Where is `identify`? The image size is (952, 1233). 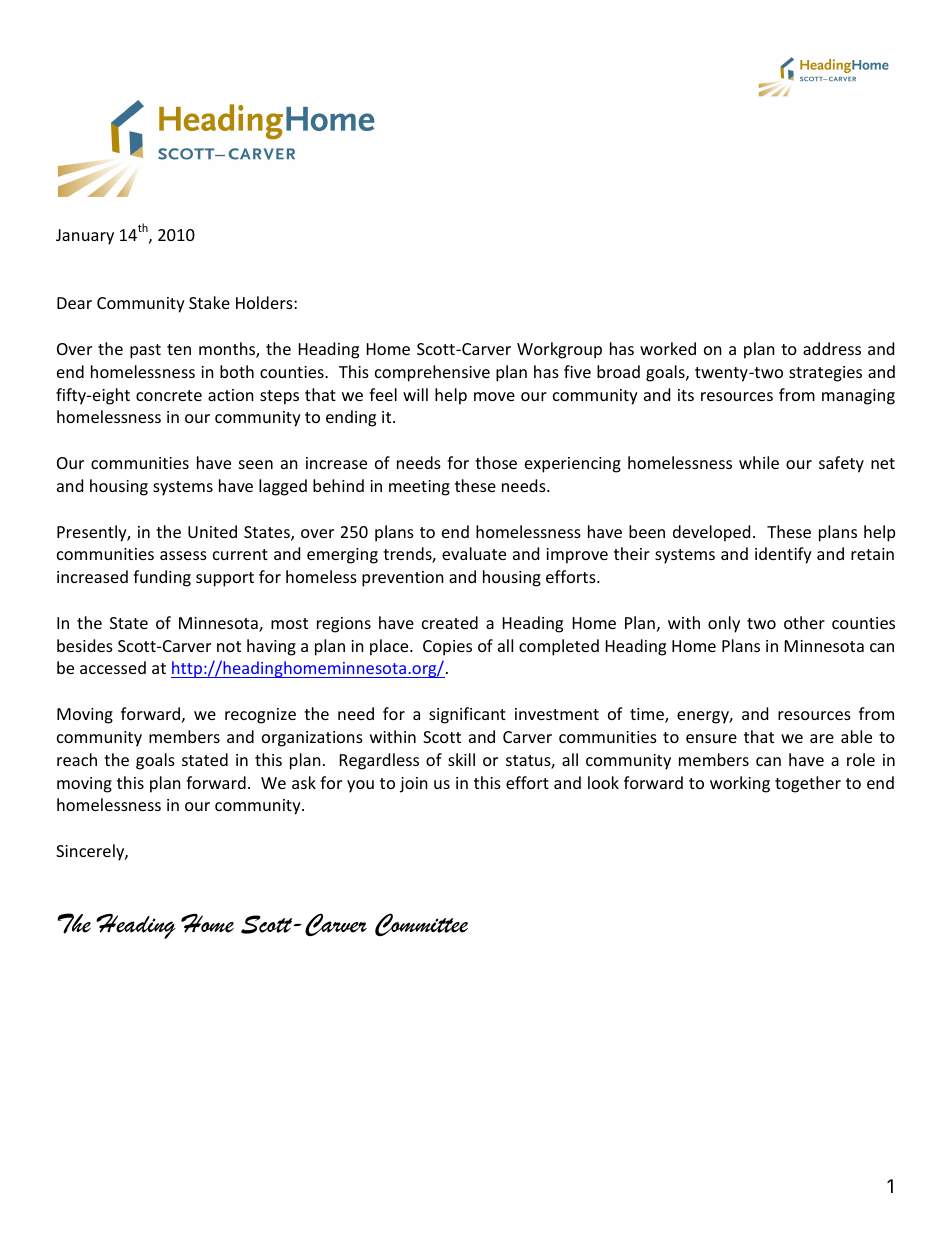
identify is located at coordinates (783, 555).
